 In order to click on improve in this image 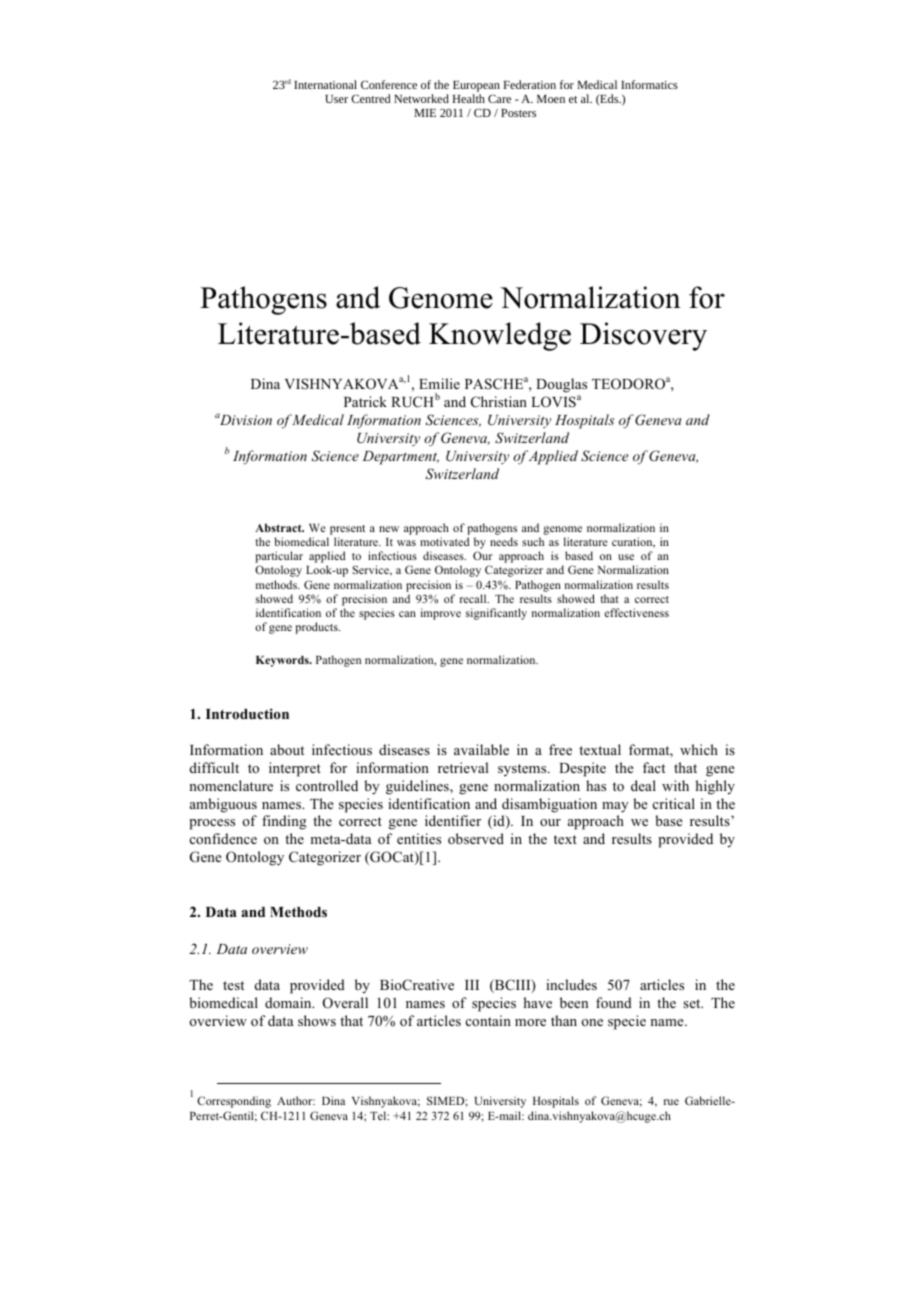, I will do `click(441, 614)`.
